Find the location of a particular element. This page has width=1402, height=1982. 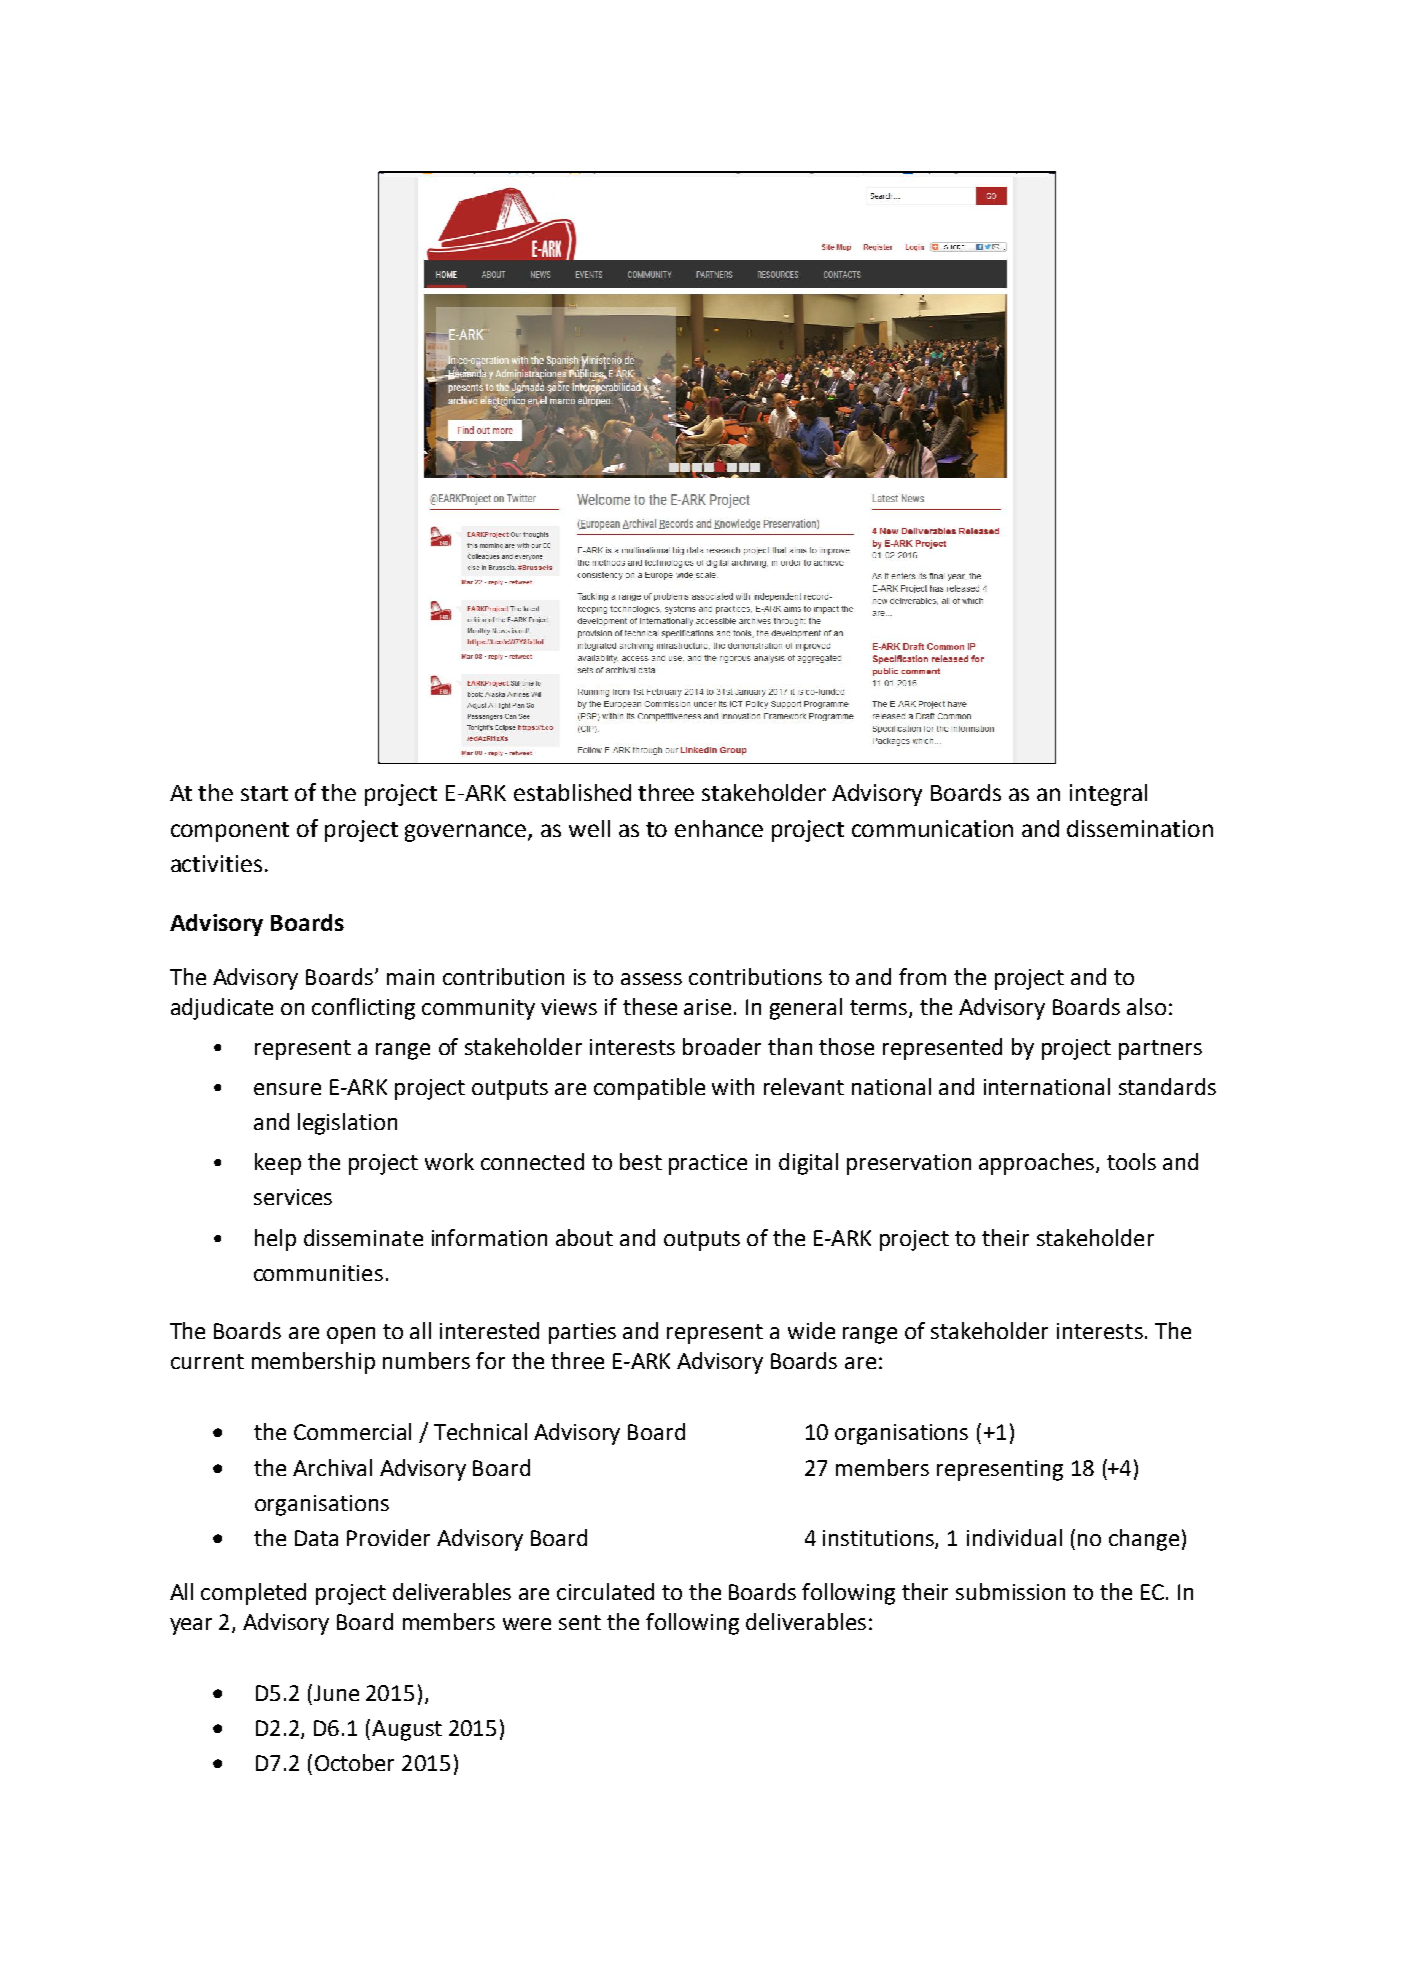

communities is located at coordinates (318, 1273).
